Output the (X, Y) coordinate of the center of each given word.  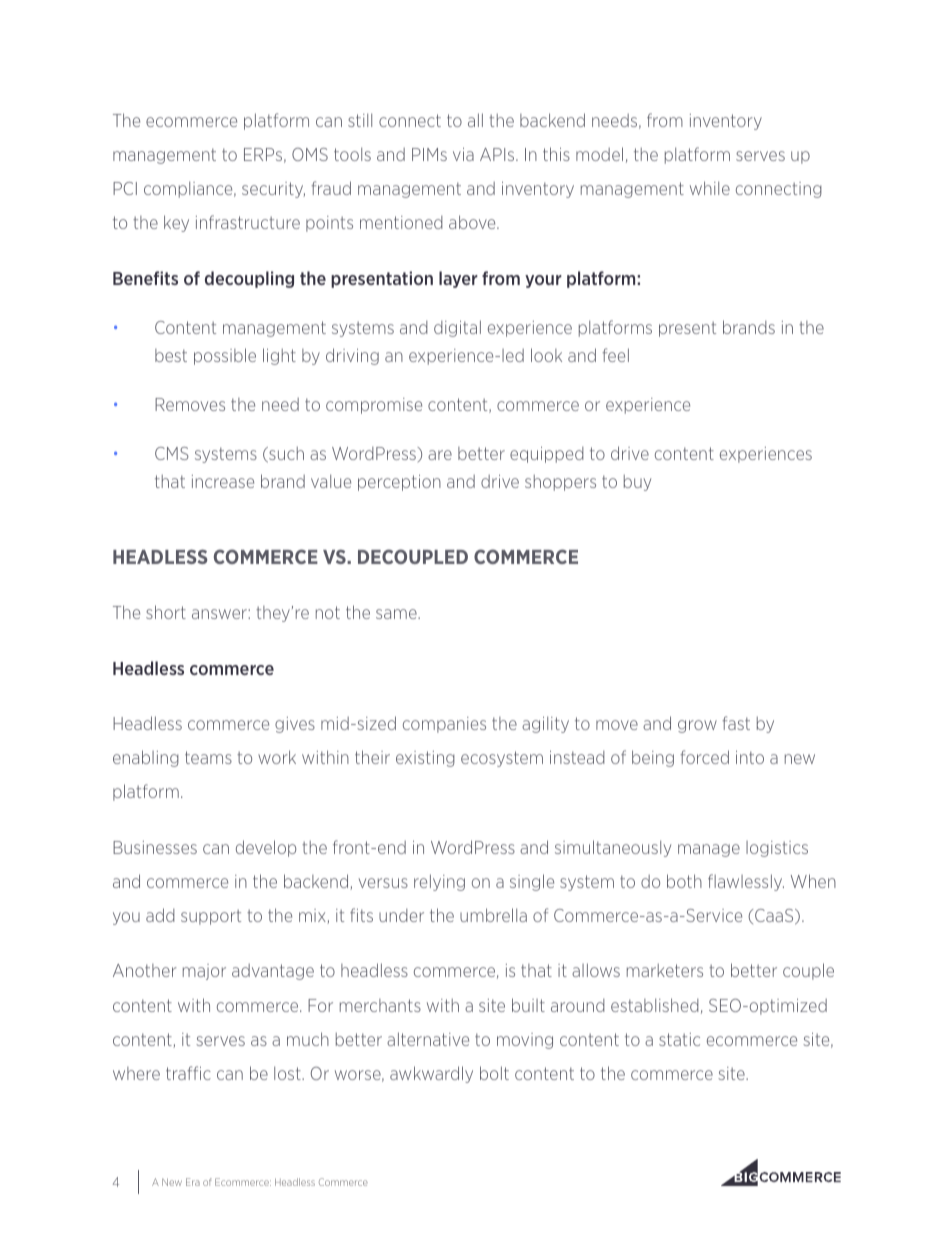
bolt (494, 1073)
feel (615, 355)
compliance (189, 189)
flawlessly (746, 882)
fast (736, 723)
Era (193, 1182)
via (463, 154)
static (679, 1039)
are (440, 455)
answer (220, 614)
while (710, 188)
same (397, 614)
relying (439, 882)
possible (225, 356)
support (211, 917)
